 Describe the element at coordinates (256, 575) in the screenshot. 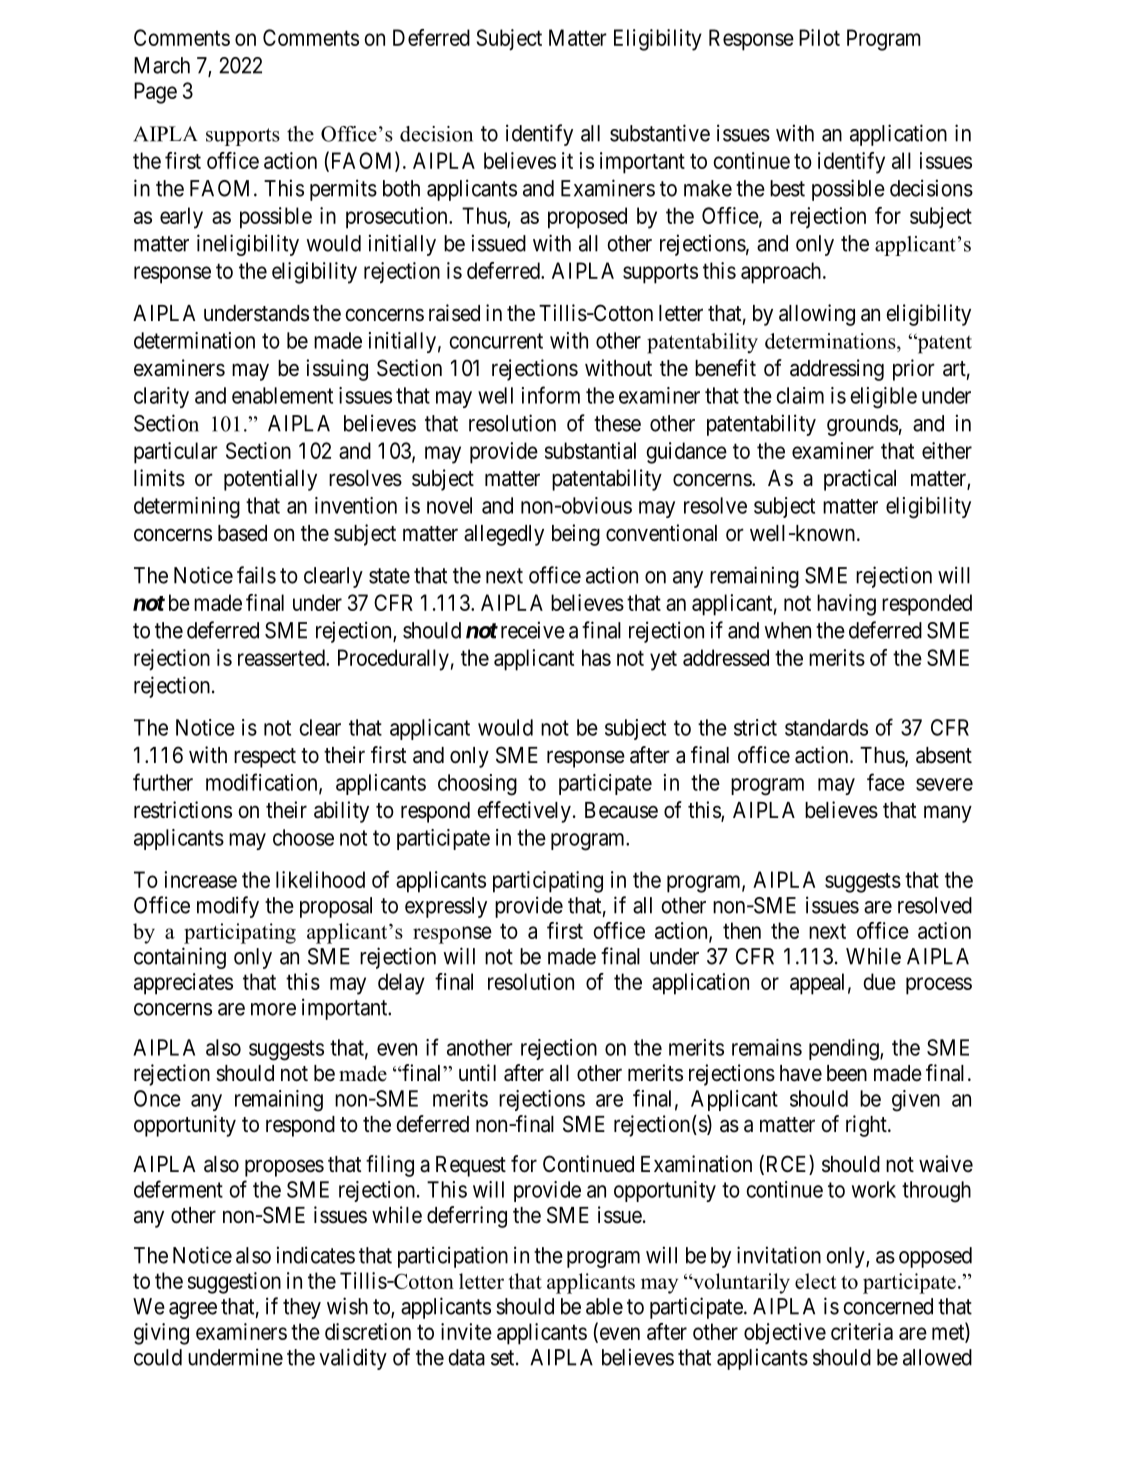

I see `fails` at that location.
